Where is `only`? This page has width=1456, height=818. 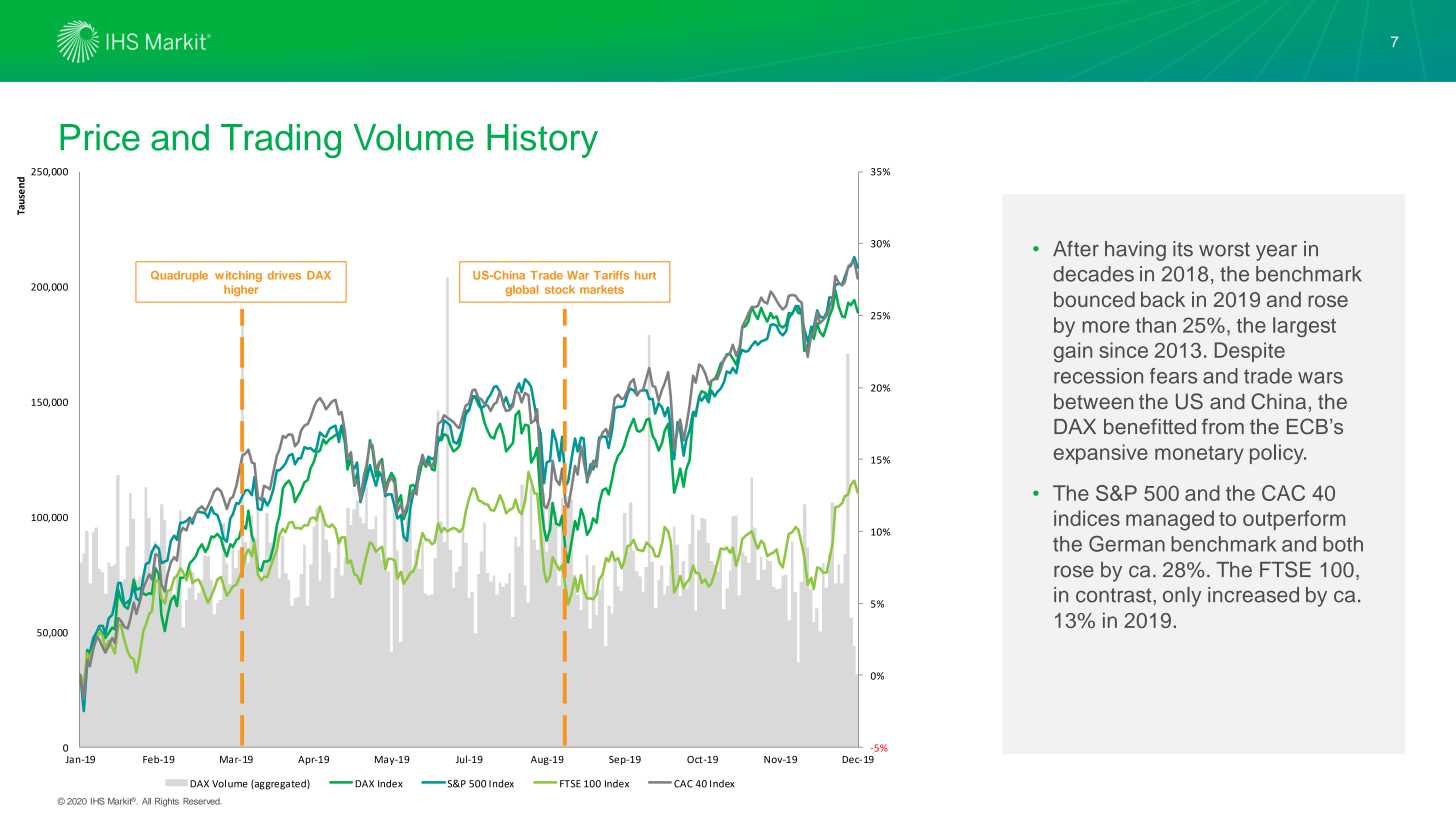
only is located at coordinates (1182, 597).
